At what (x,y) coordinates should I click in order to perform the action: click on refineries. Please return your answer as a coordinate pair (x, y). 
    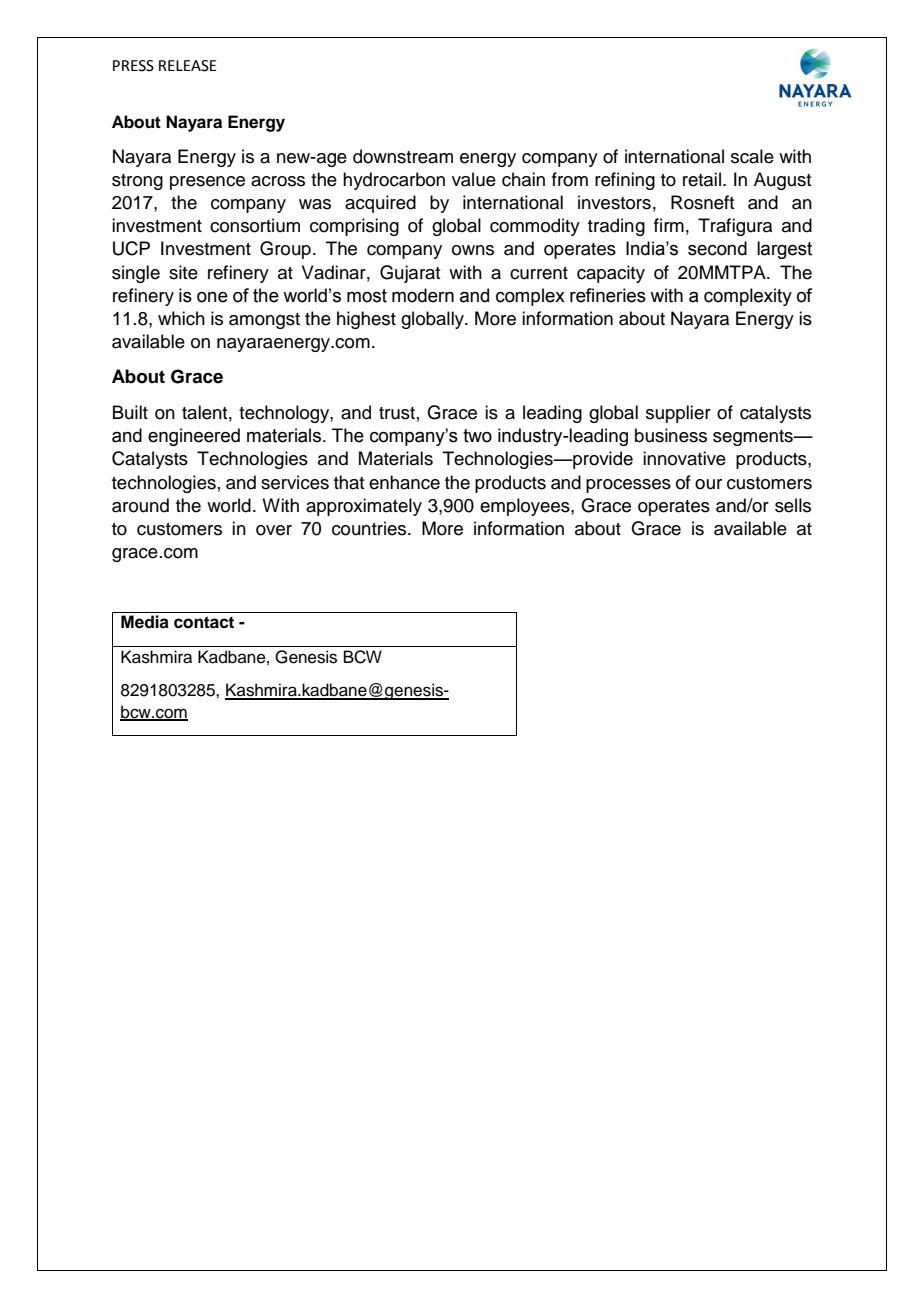
    Looking at the image, I should click on (608, 295).
